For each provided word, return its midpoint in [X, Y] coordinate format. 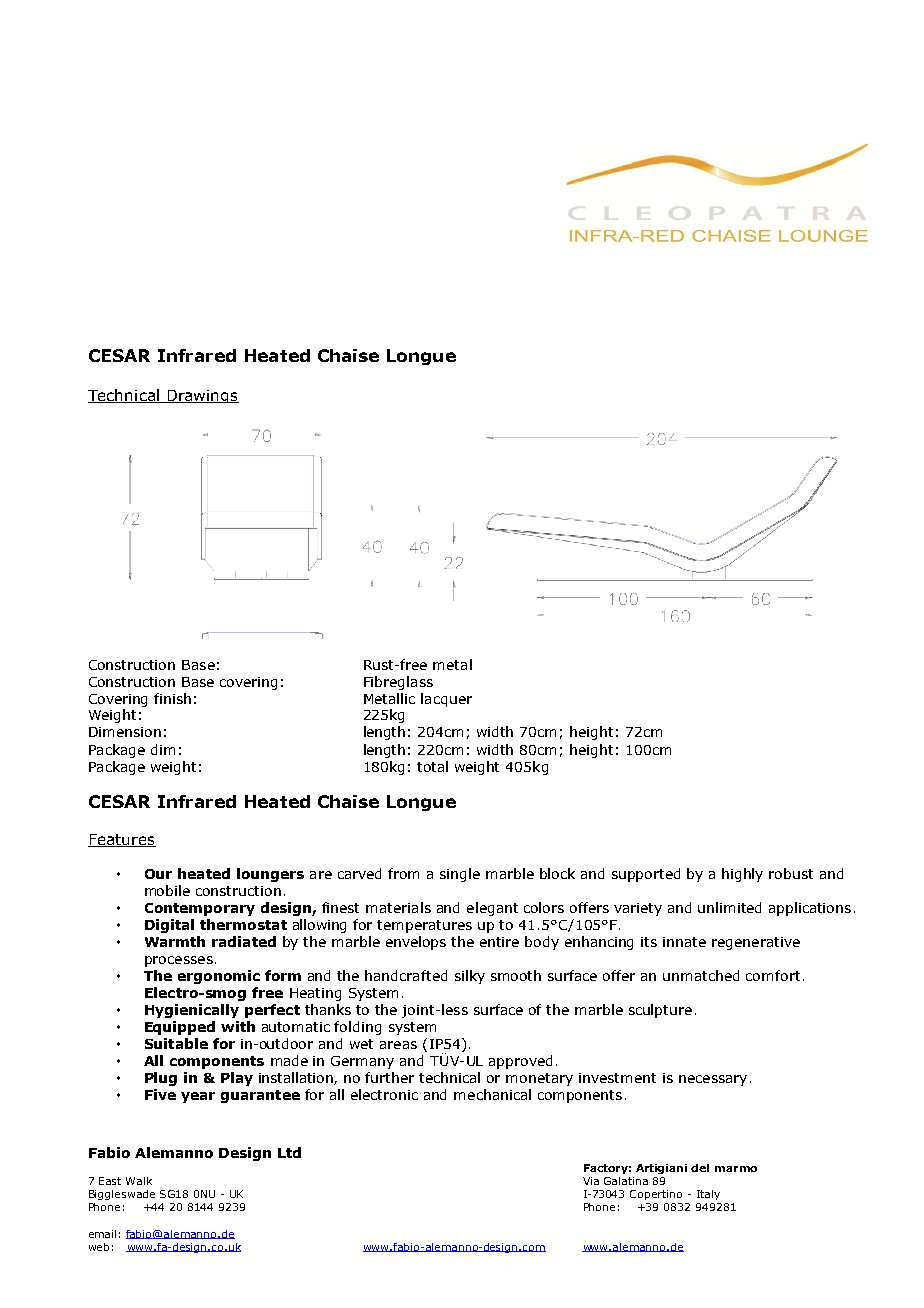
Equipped [180, 1028]
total [432, 766]
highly [742, 875]
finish [172, 698]
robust [791, 873]
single [460, 875]
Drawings [202, 396]
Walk [139, 1181]
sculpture [660, 1011]
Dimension [125, 732]
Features [122, 840]
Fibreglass [398, 683]
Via [591, 1181]
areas [398, 1045]
